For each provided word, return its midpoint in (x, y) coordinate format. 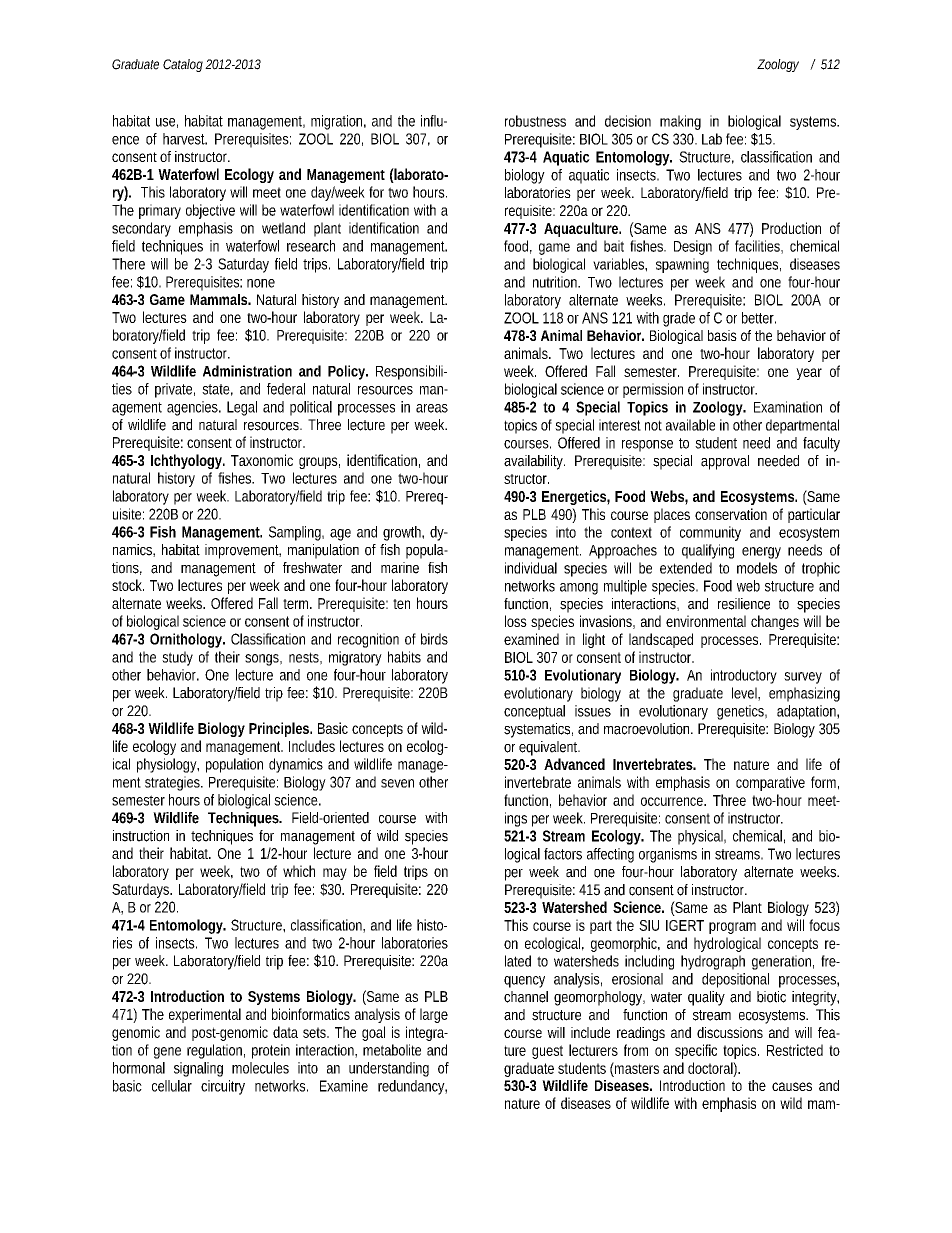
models (757, 568)
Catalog (183, 65)
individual (531, 568)
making (680, 122)
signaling (198, 1069)
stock (128, 585)
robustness (535, 121)
